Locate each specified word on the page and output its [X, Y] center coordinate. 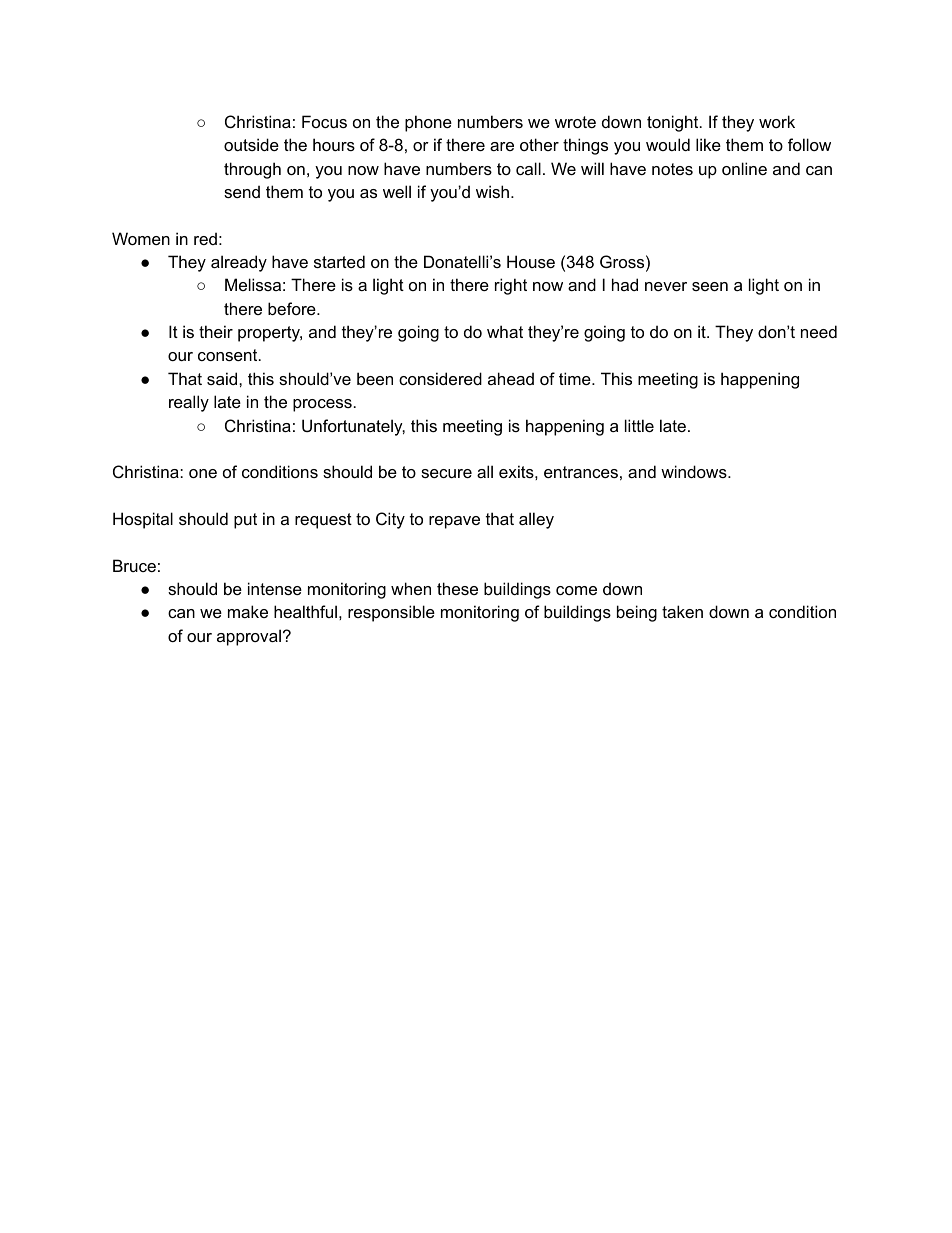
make [248, 611]
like [708, 144]
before [293, 308]
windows [695, 471]
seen [710, 286]
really [189, 403]
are [502, 146]
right [511, 286]
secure [446, 473]
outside [251, 144]
